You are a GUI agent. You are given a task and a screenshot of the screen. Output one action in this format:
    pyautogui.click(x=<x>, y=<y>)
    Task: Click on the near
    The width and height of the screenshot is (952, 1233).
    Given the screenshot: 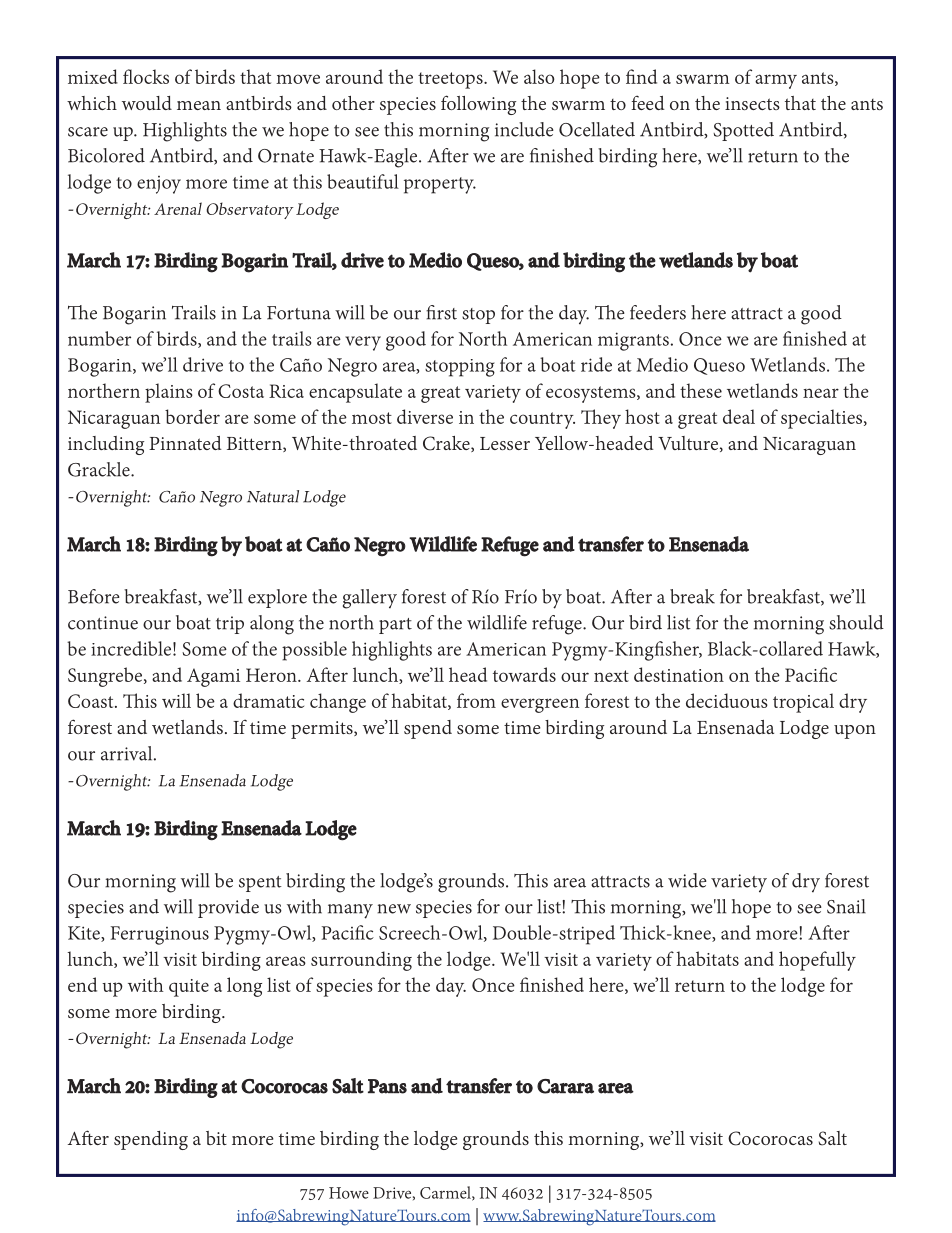 What is the action you would take?
    pyautogui.click(x=821, y=393)
